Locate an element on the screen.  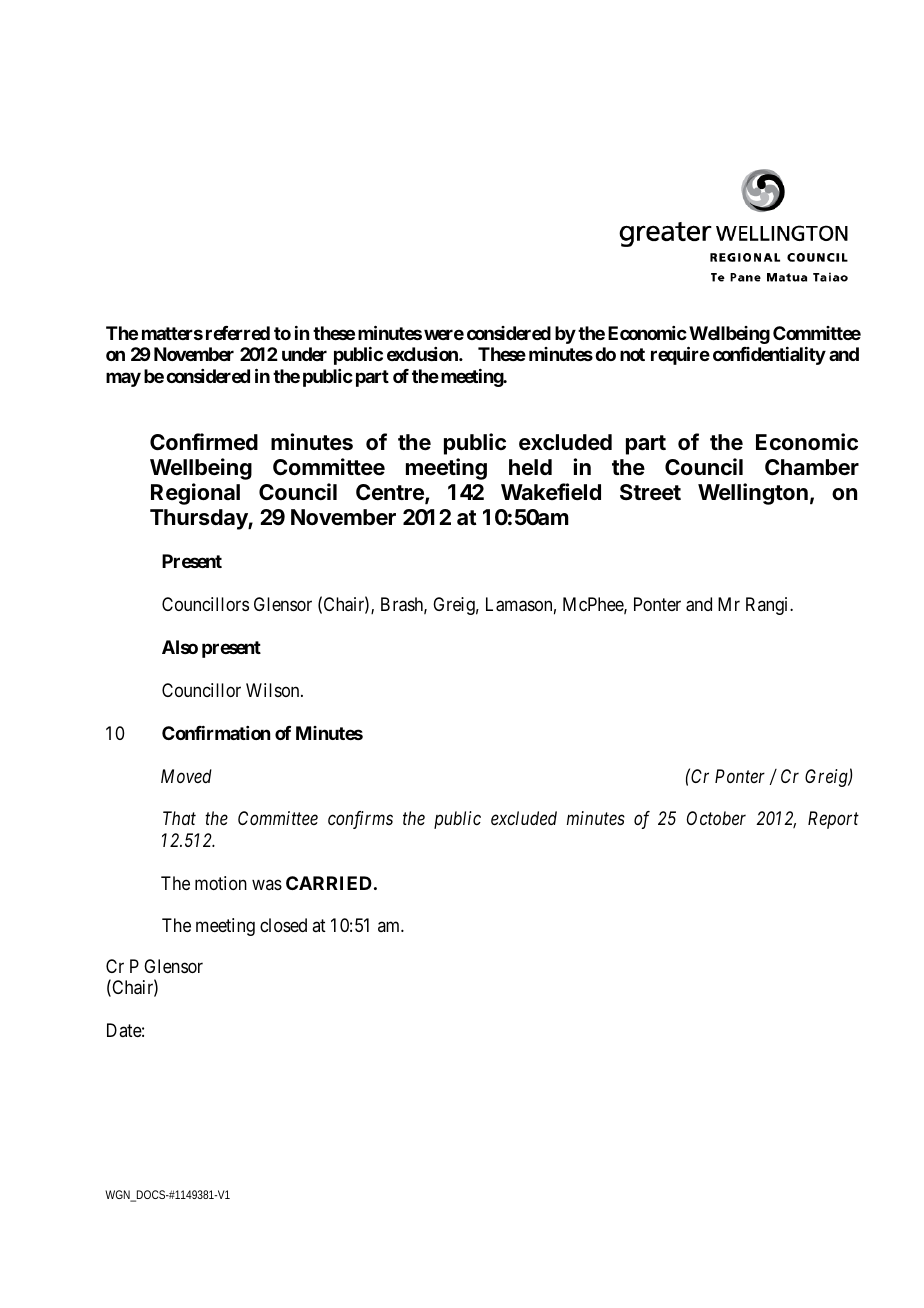
Wilson is located at coordinates (274, 690).
